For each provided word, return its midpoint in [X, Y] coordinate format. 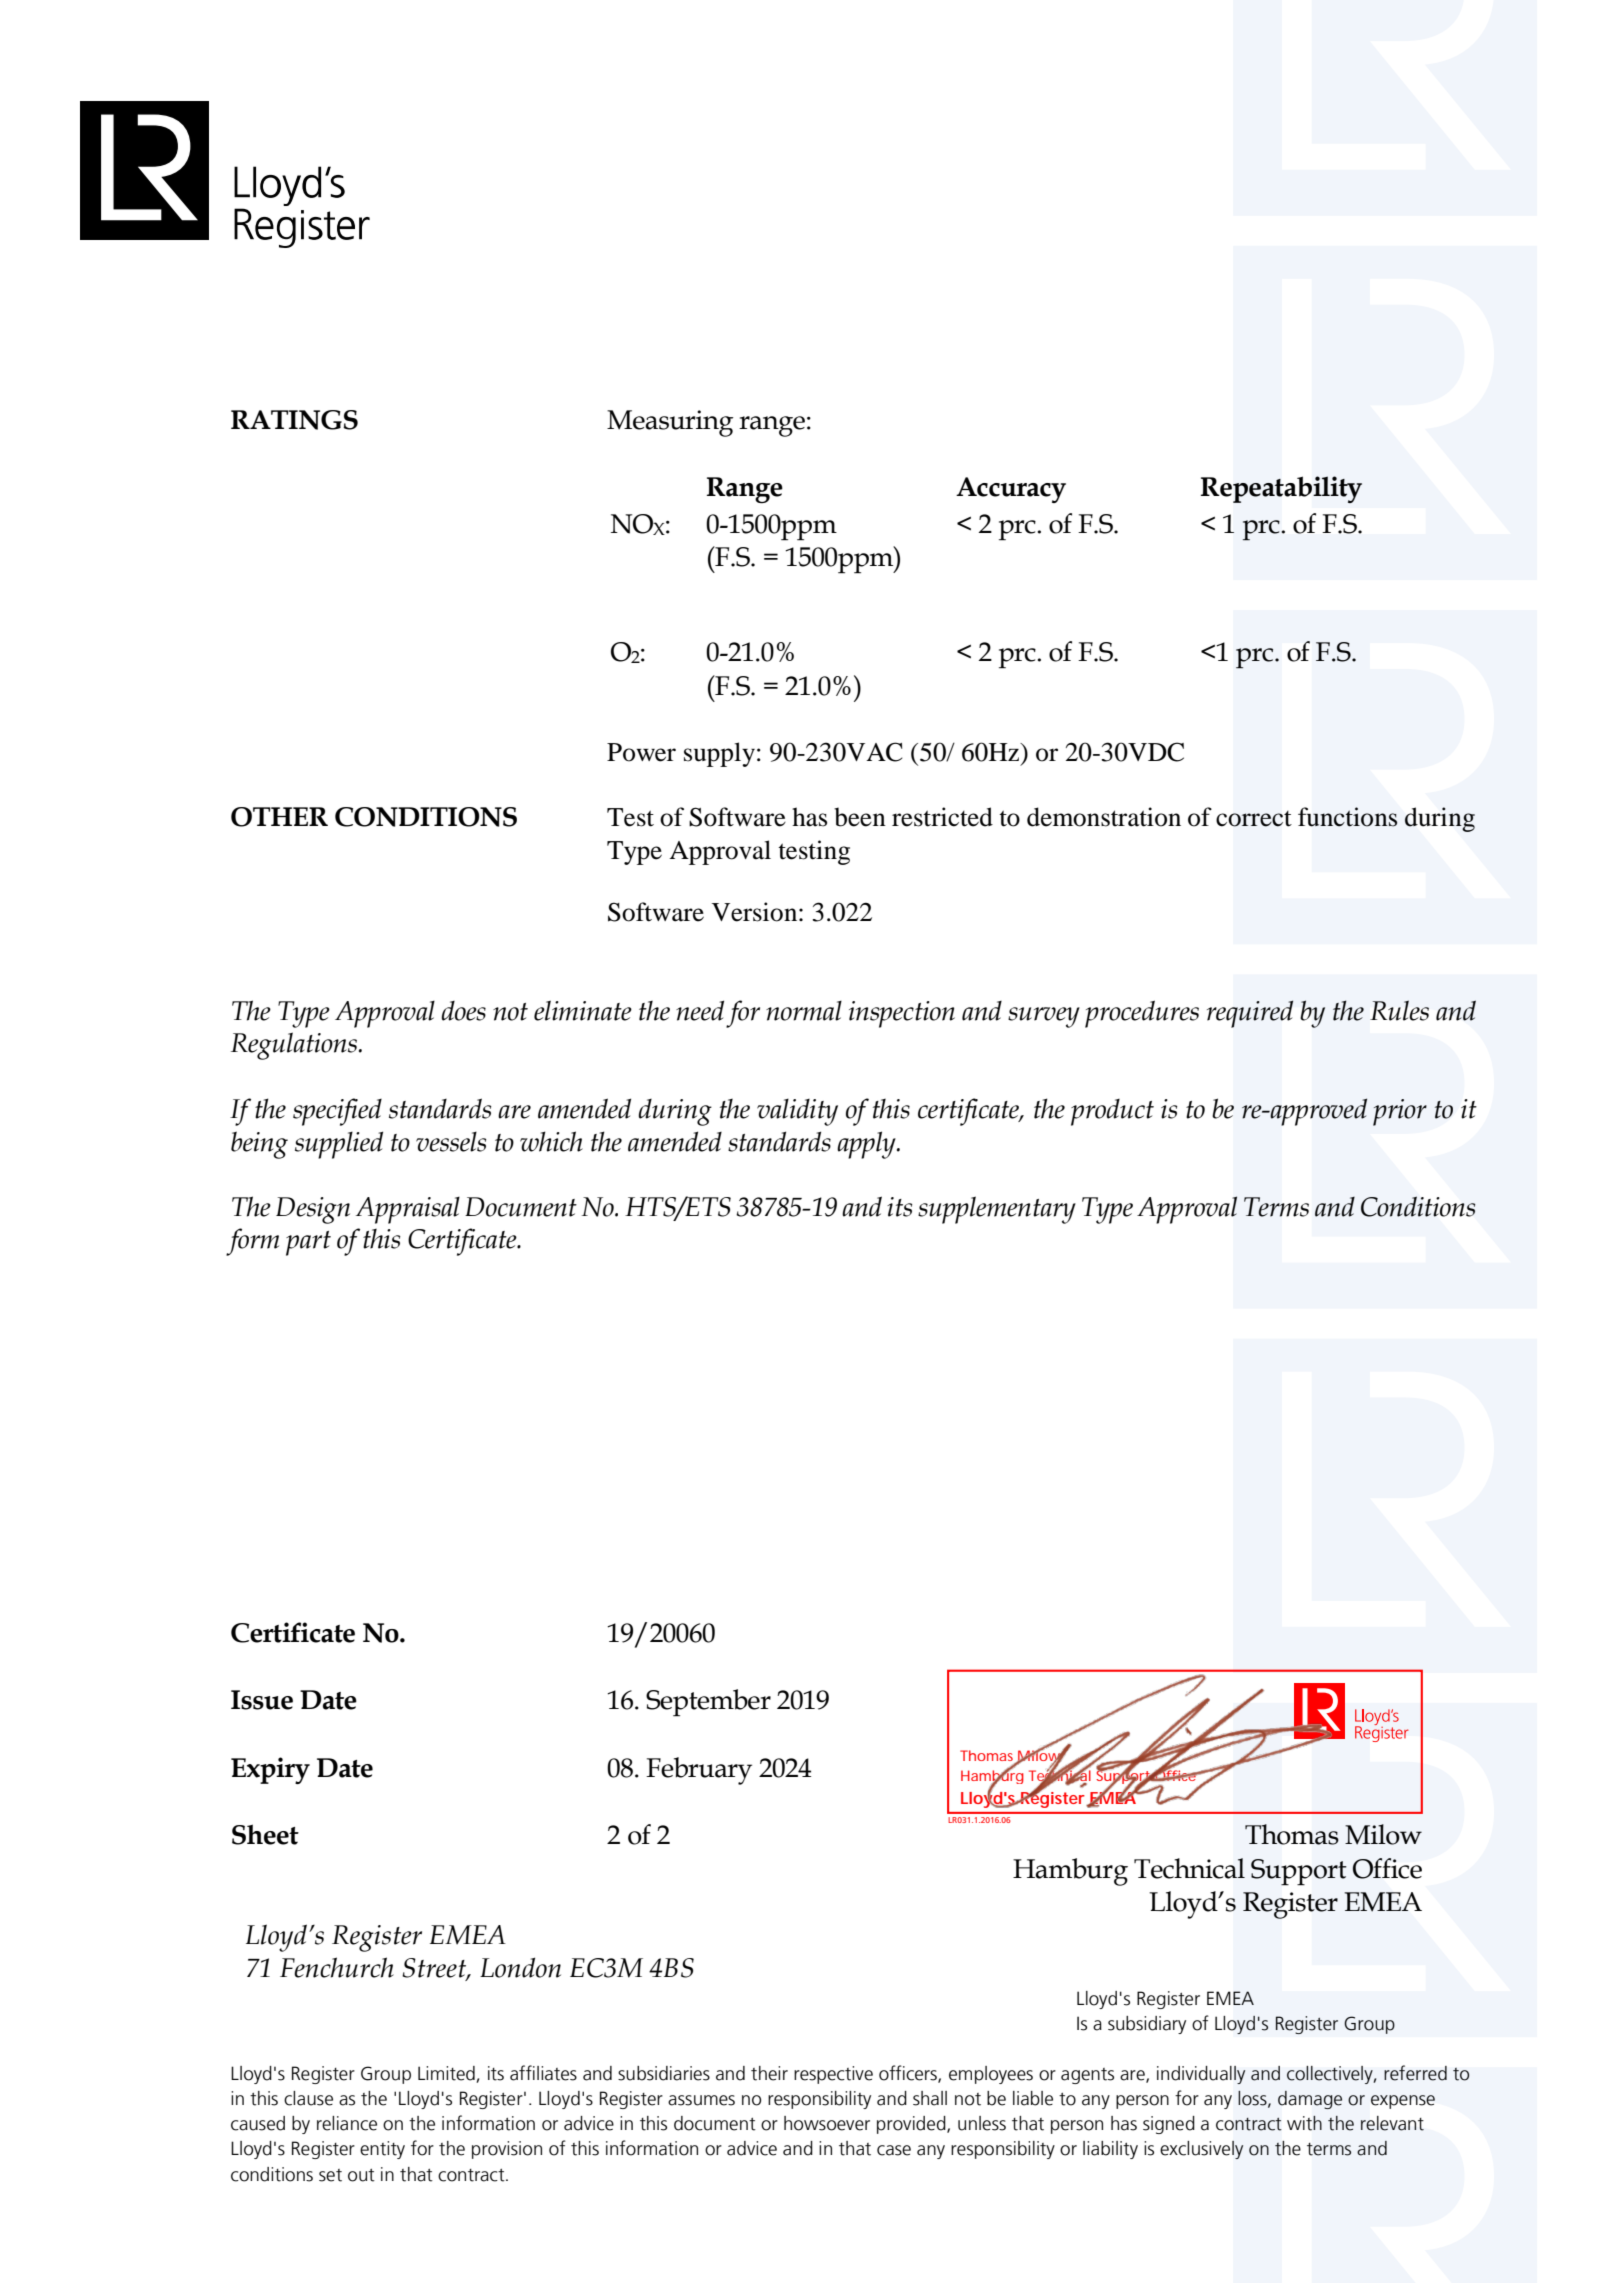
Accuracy [1011, 490]
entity [382, 2150]
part [308, 1243]
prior [1400, 1112]
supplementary [997, 1210]
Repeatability [1281, 489]
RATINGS [294, 420]
